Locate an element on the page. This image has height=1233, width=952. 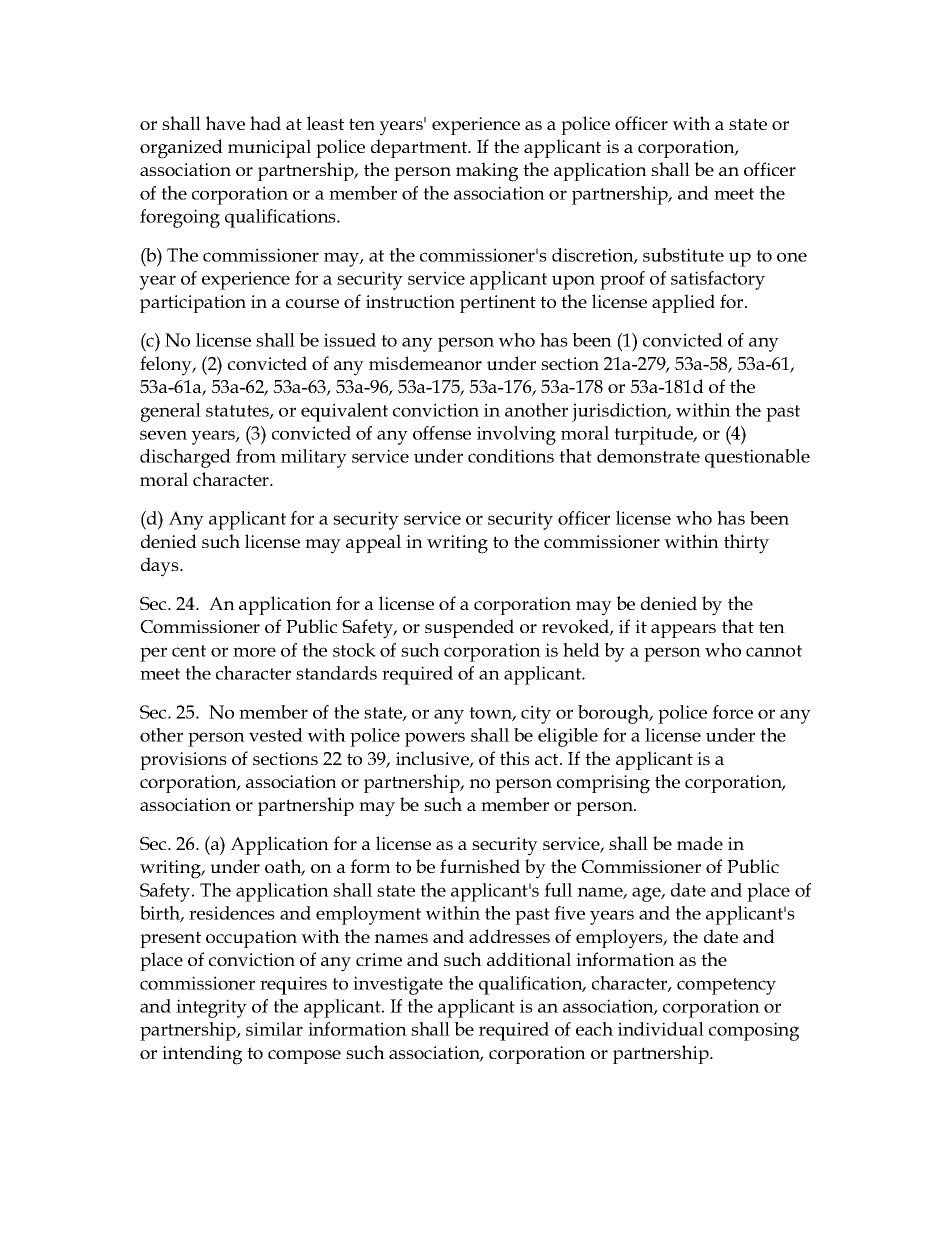
investigate is located at coordinates (398, 985).
